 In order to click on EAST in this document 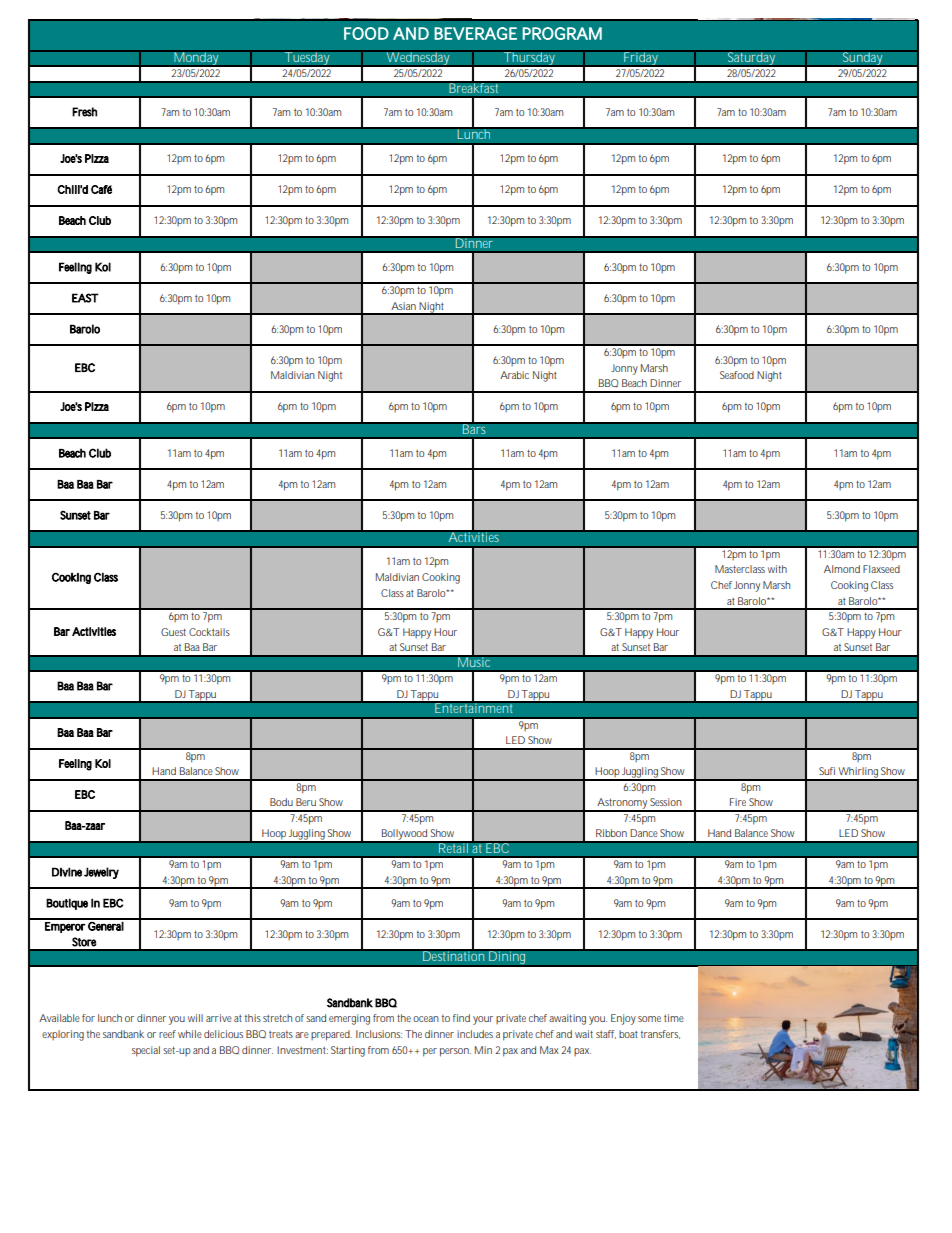, I will do `click(85, 298)`.
